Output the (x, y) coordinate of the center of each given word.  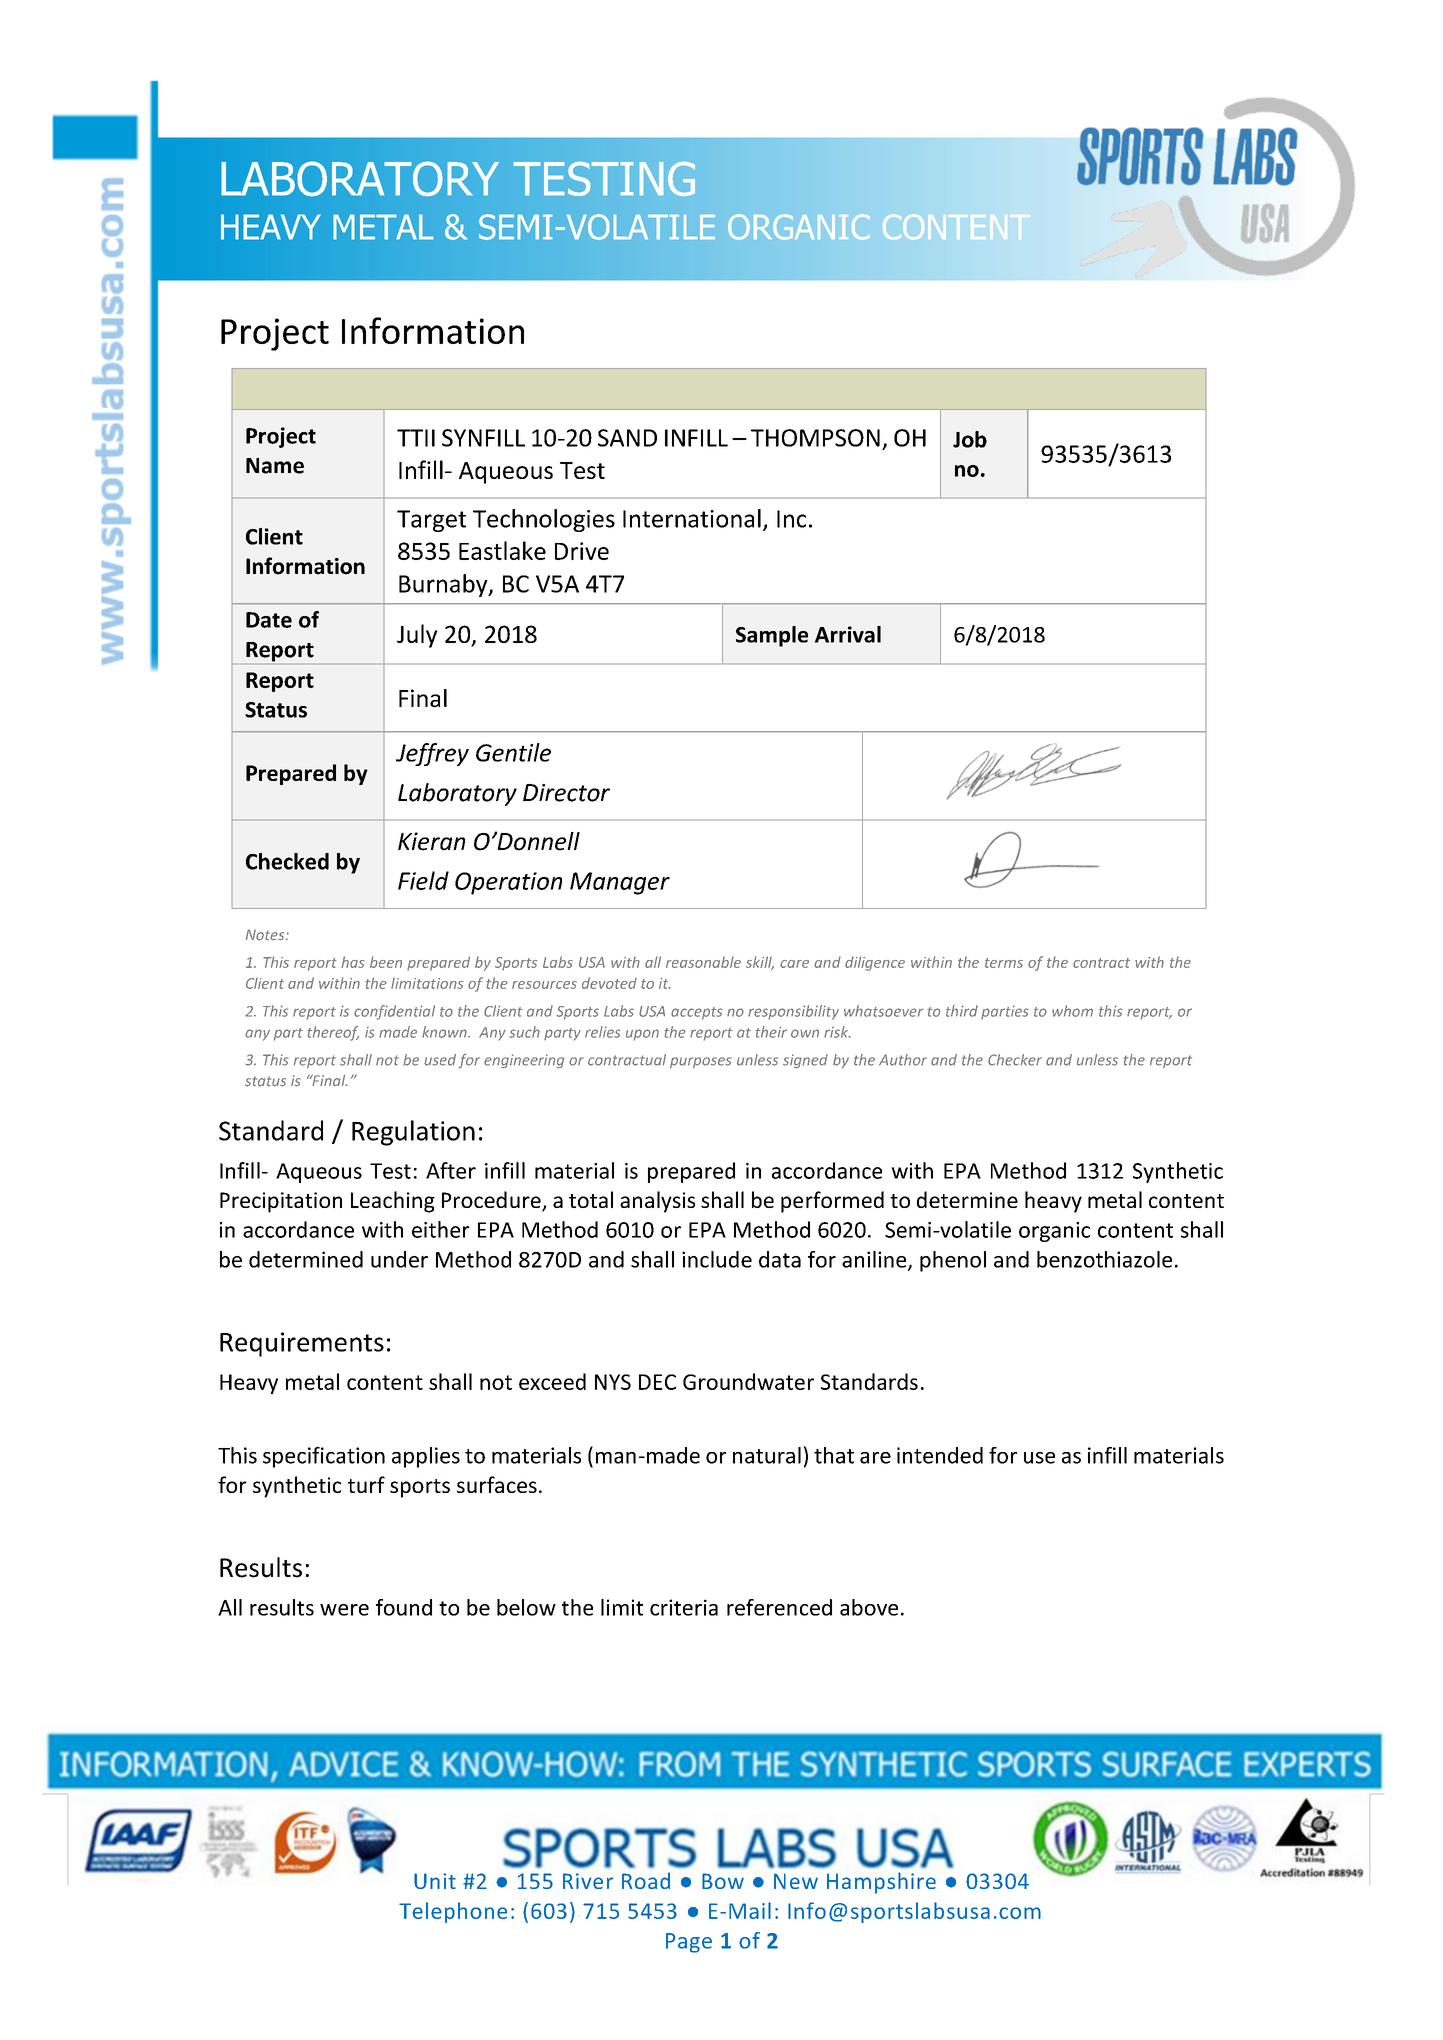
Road (646, 1880)
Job (970, 439)
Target (431, 521)
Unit (435, 1881)
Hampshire (881, 1883)
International (692, 518)
